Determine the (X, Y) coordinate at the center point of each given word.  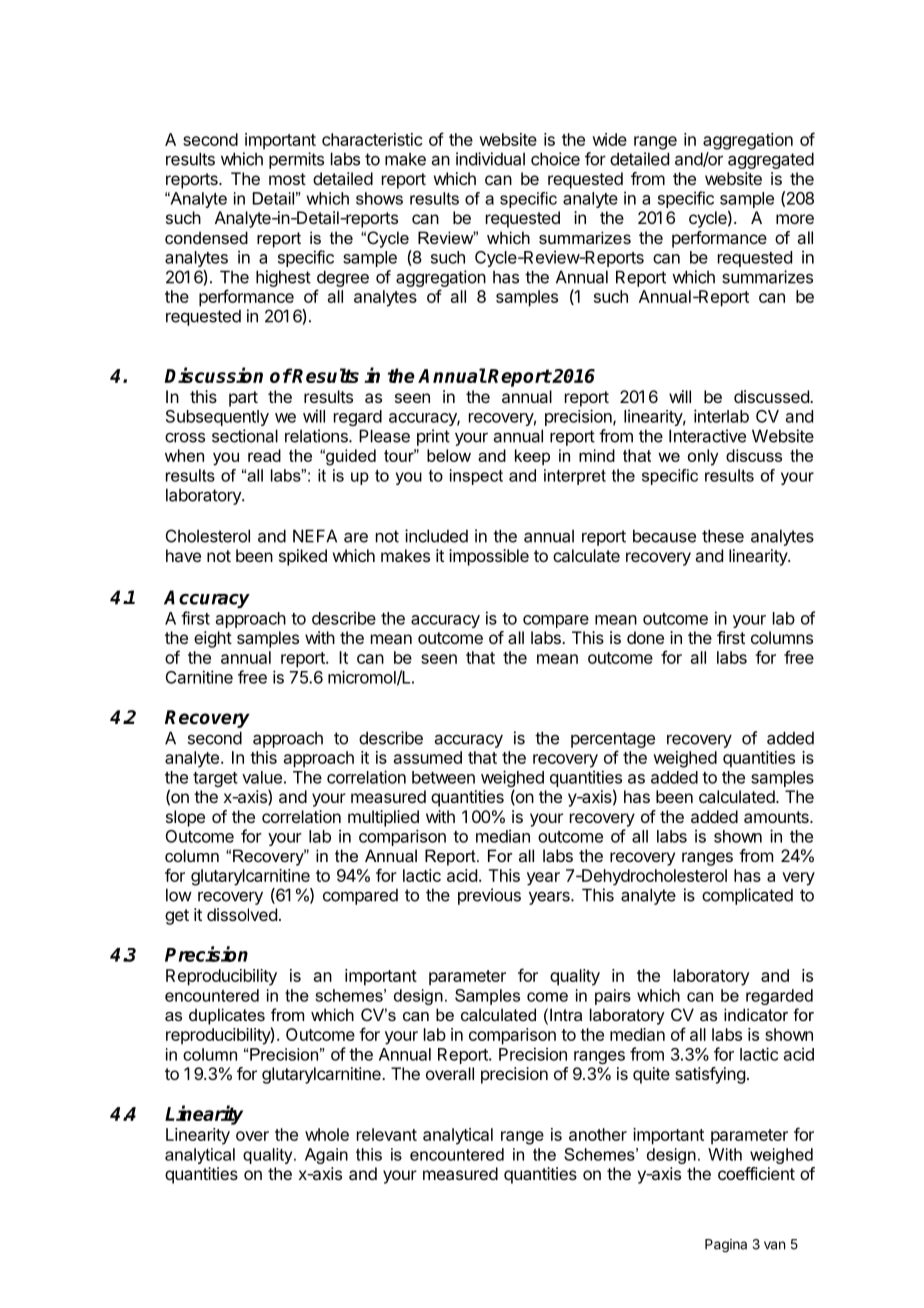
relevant (387, 1134)
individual (490, 159)
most (287, 179)
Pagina (726, 1246)
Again (326, 1156)
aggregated (771, 160)
